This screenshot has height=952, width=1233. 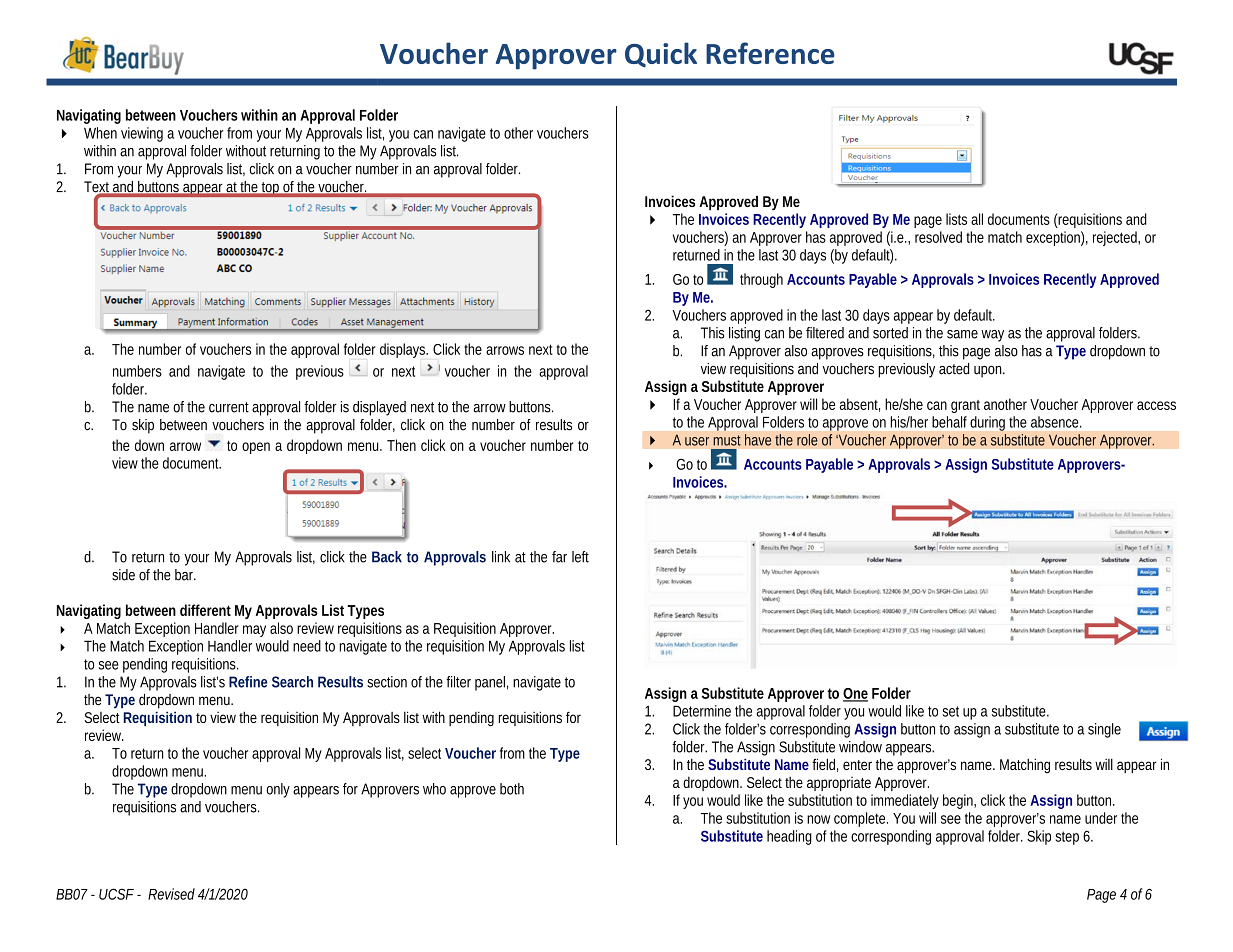 I want to click on Reference, so click(x=770, y=53).
